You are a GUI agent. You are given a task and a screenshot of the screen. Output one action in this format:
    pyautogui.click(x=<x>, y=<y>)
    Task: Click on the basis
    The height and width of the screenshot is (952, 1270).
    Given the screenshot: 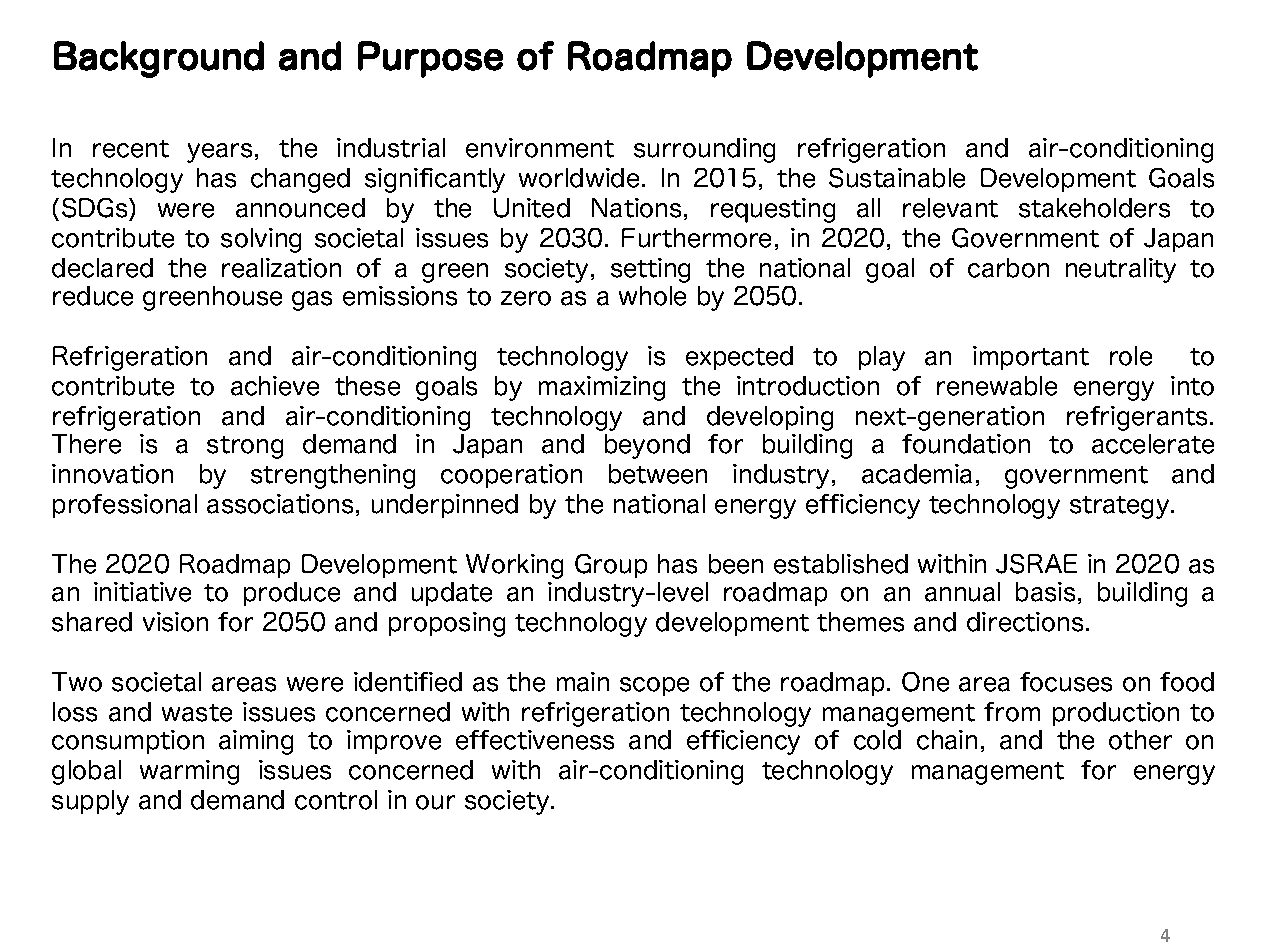 What is the action you would take?
    pyautogui.click(x=1045, y=592)
